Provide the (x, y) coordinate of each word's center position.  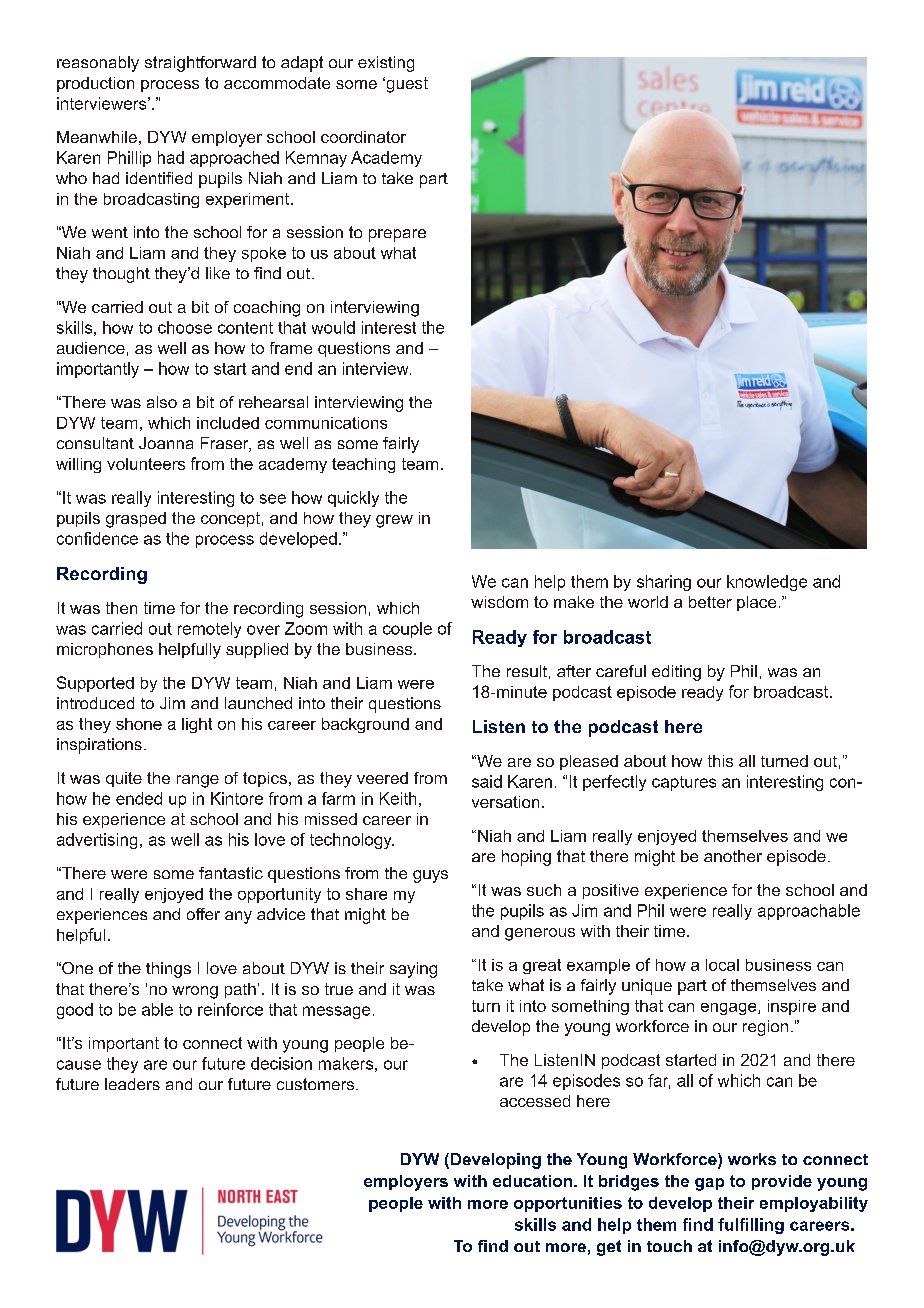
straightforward (200, 64)
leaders (132, 1084)
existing (386, 64)
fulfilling (751, 1226)
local (722, 965)
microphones (105, 650)
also (162, 402)
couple (407, 630)
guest (406, 85)
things (168, 970)
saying (413, 970)
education (532, 1181)
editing (676, 673)
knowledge (767, 583)
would (333, 327)
